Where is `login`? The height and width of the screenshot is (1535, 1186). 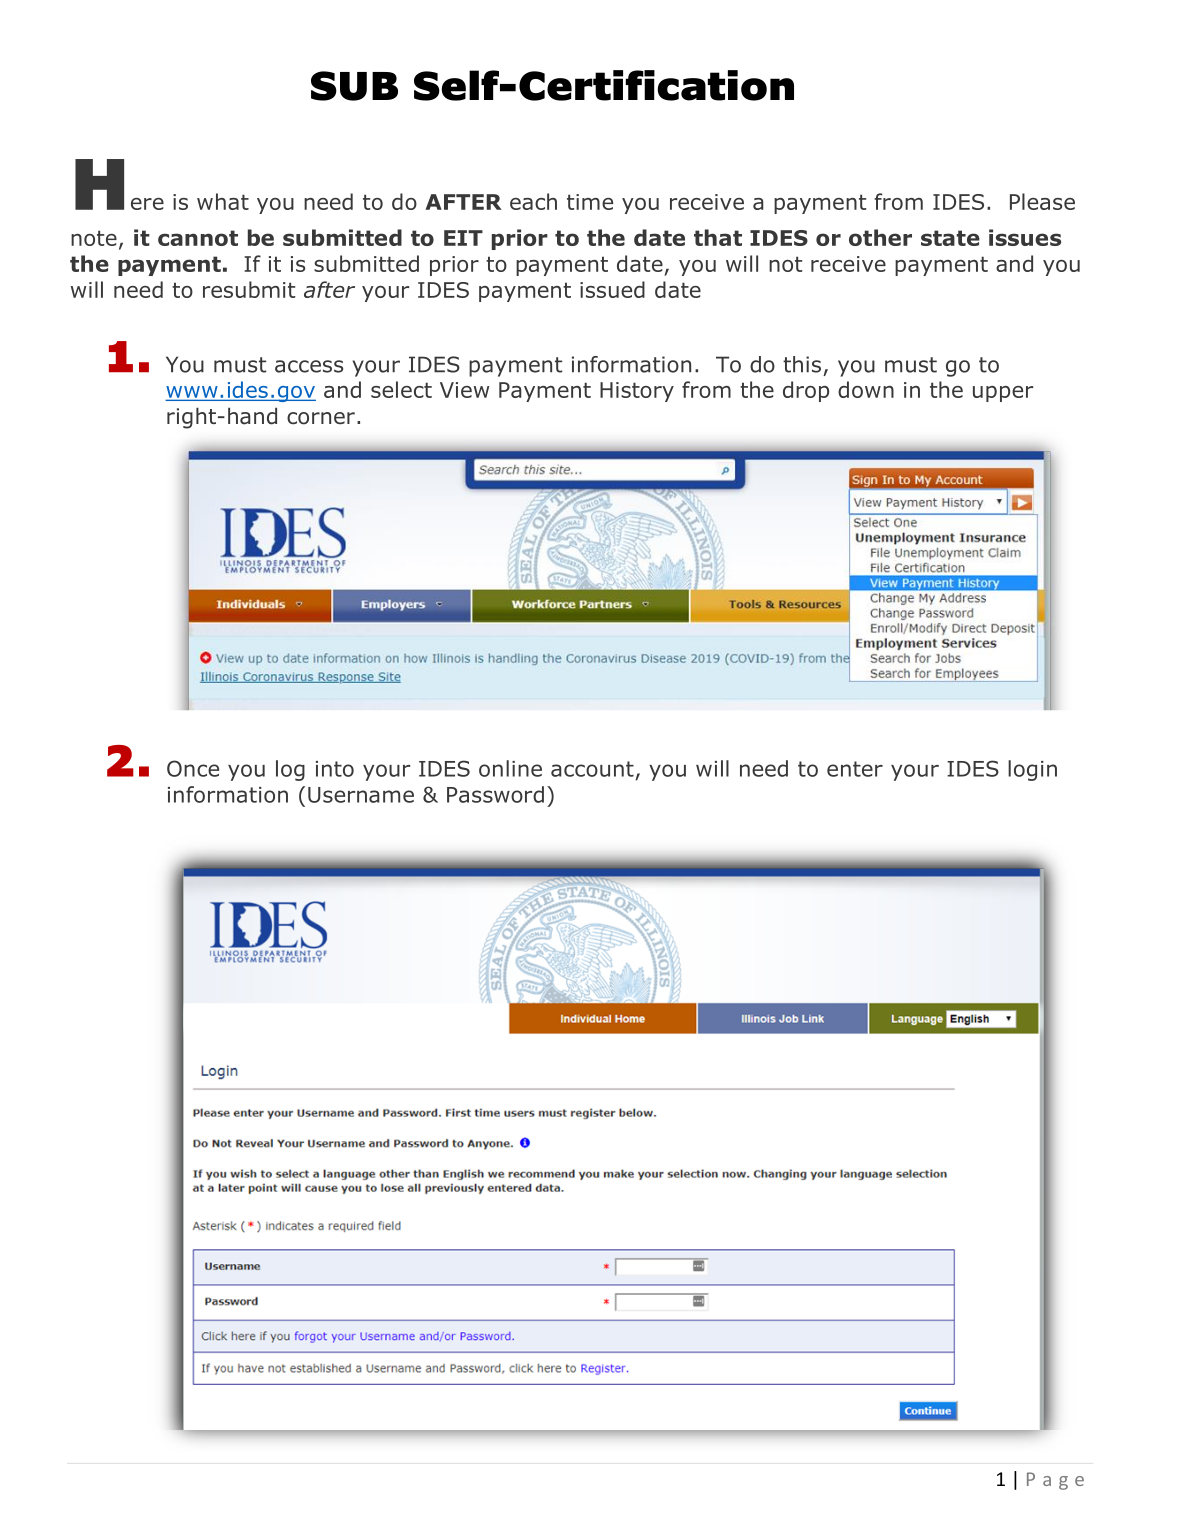
login is located at coordinates (1032, 770).
